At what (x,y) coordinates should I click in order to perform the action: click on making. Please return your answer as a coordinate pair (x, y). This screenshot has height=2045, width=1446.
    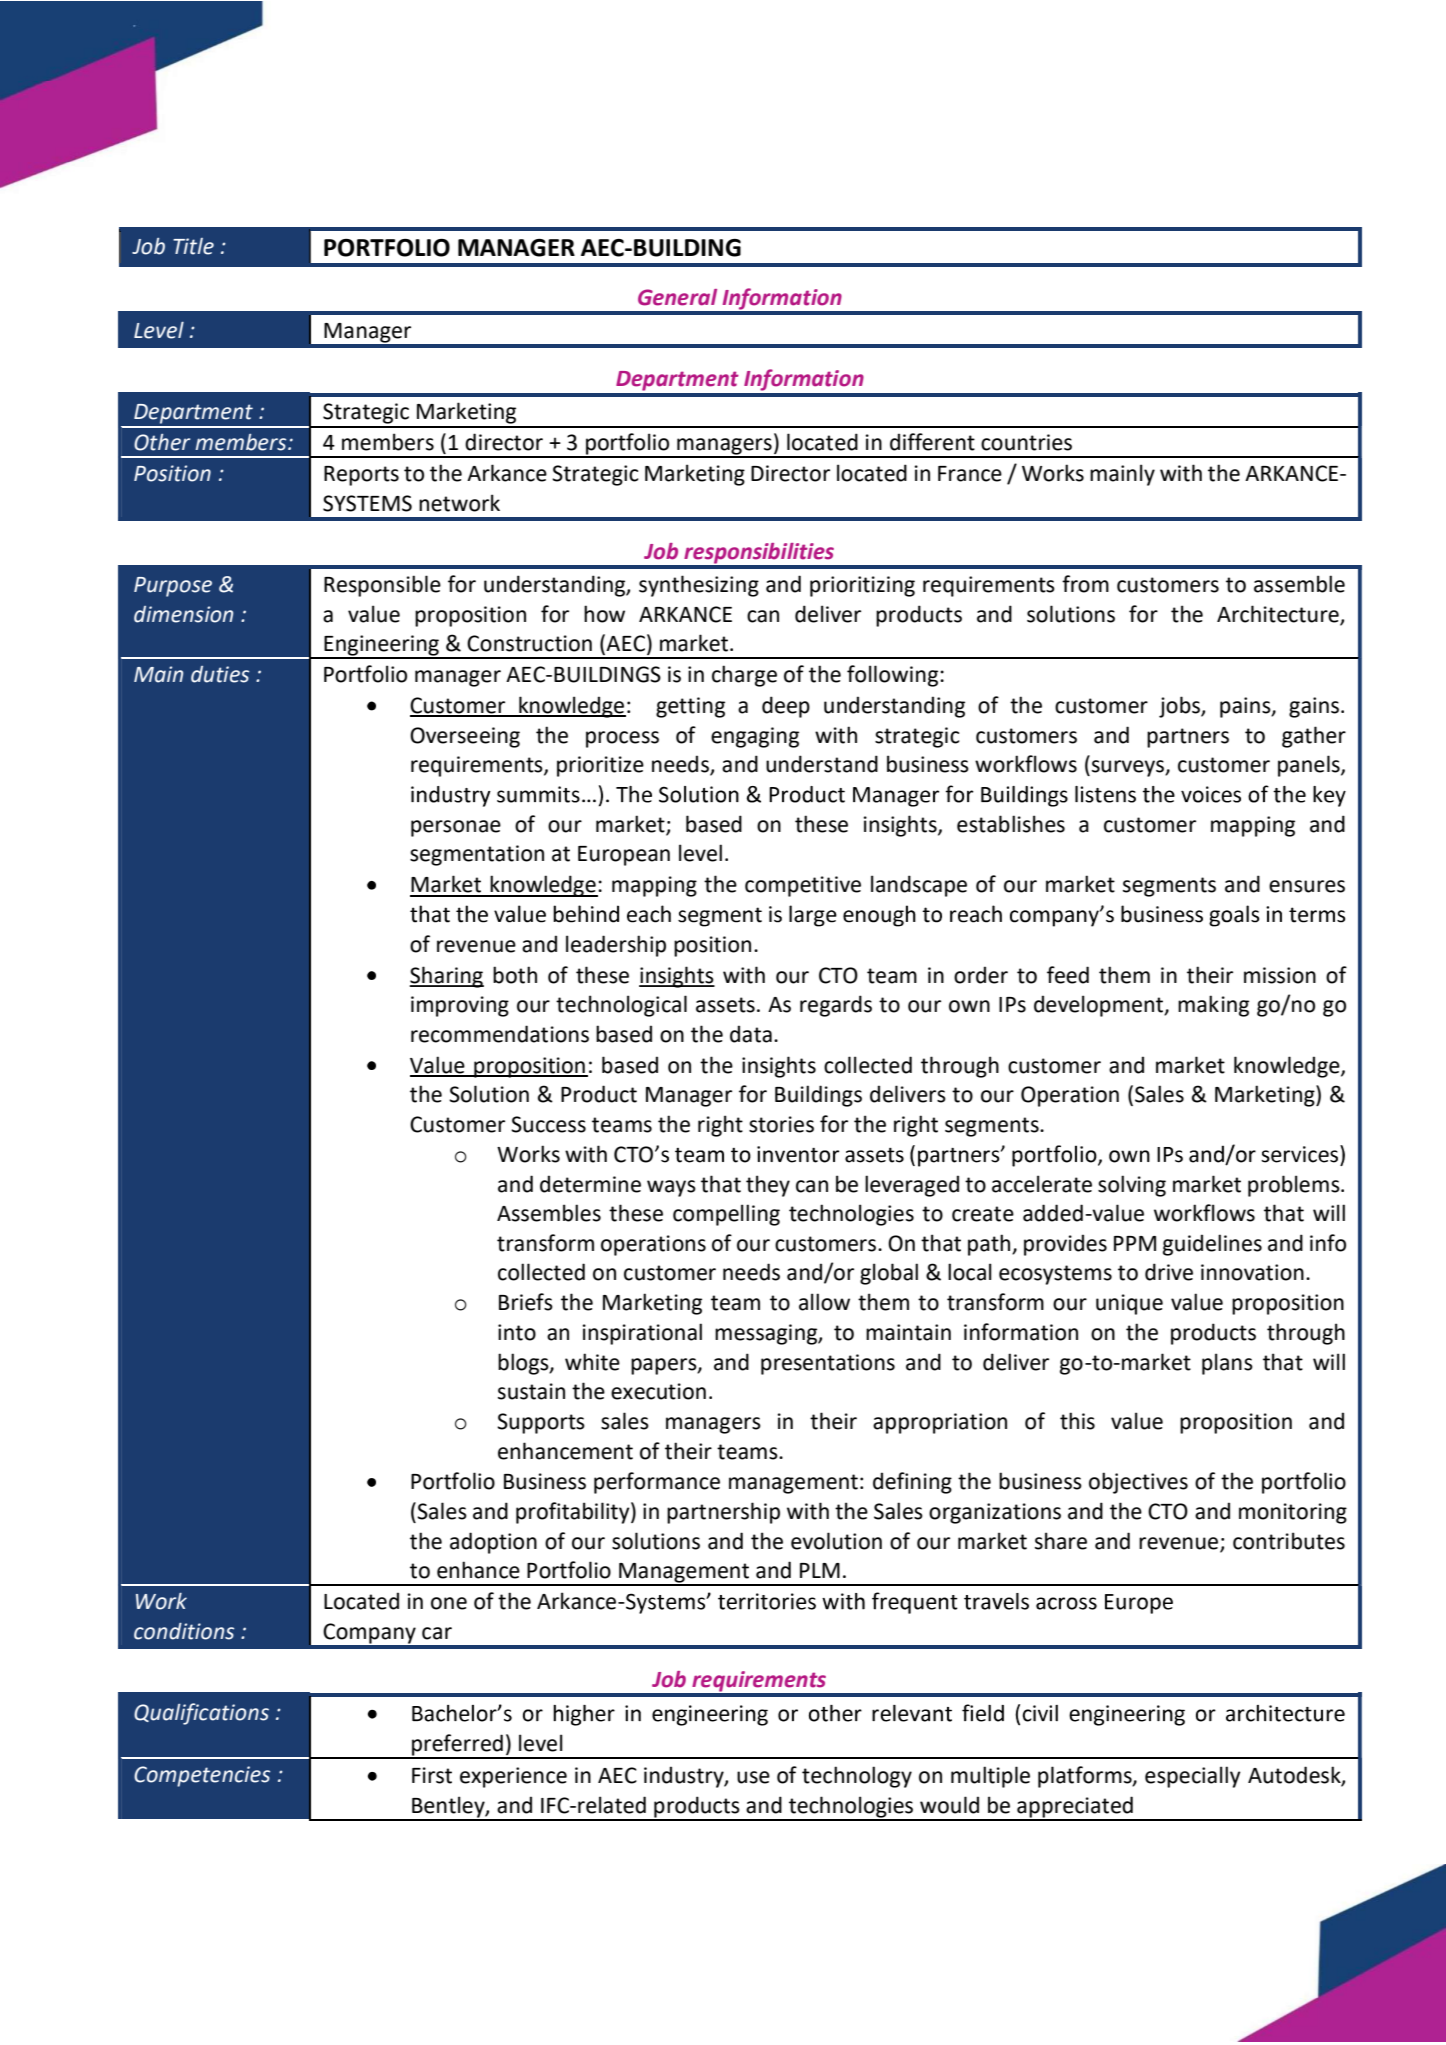
    Looking at the image, I should click on (1213, 1006).
